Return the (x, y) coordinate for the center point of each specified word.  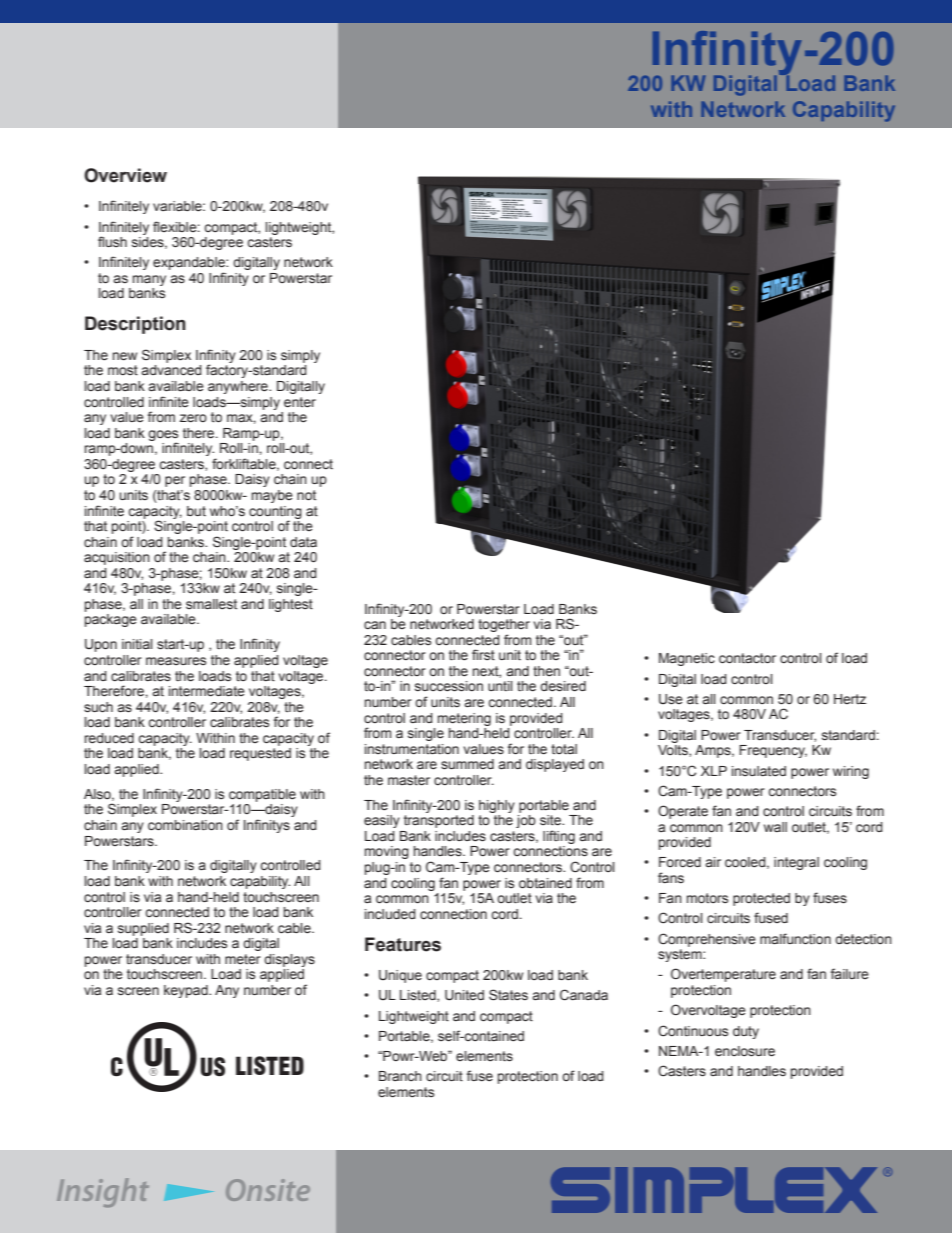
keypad (187, 991)
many (149, 280)
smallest (211, 604)
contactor (747, 658)
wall (775, 827)
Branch (400, 1076)
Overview (125, 175)
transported (439, 821)
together (504, 627)
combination (185, 825)
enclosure (745, 1051)
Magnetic (687, 659)
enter (300, 402)
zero (193, 418)
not (306, 495)
